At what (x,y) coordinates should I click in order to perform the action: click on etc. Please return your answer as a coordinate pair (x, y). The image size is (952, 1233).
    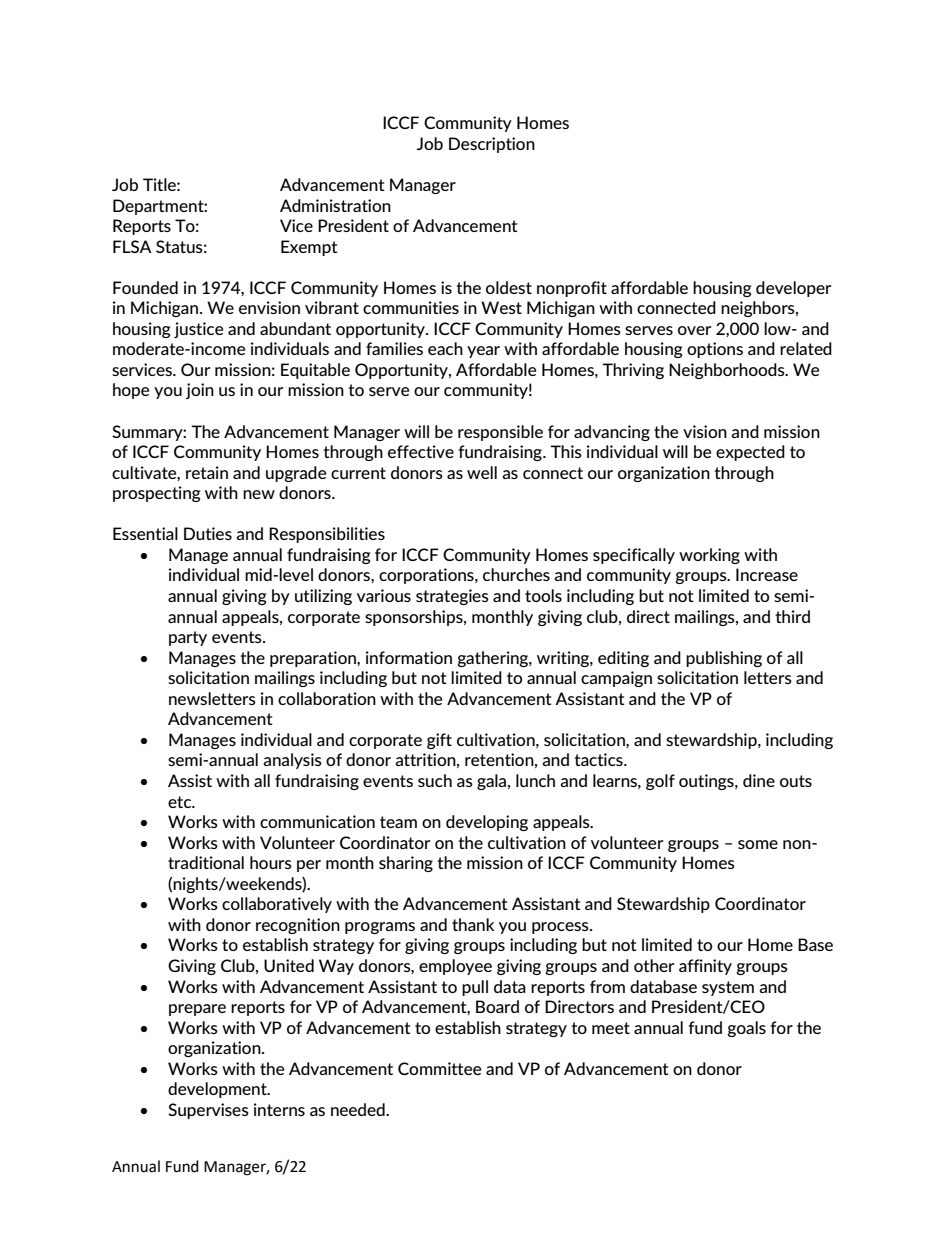
    Looking at the image, I should click on (181, 802).
